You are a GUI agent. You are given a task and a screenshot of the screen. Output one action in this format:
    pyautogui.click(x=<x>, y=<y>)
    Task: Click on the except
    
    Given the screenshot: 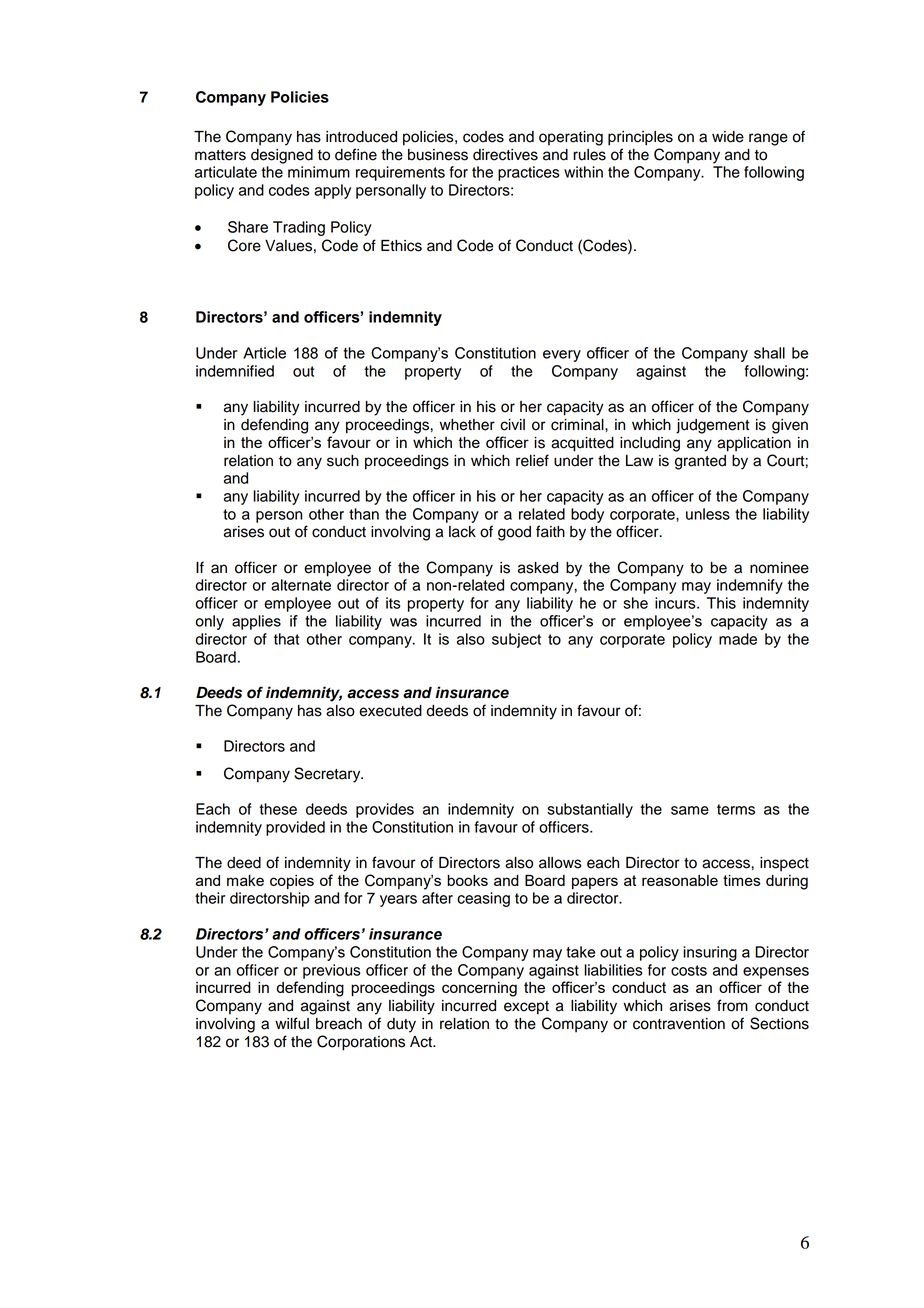 What is the action you would take?
    pyautogui.click(x=526, y=1008)
